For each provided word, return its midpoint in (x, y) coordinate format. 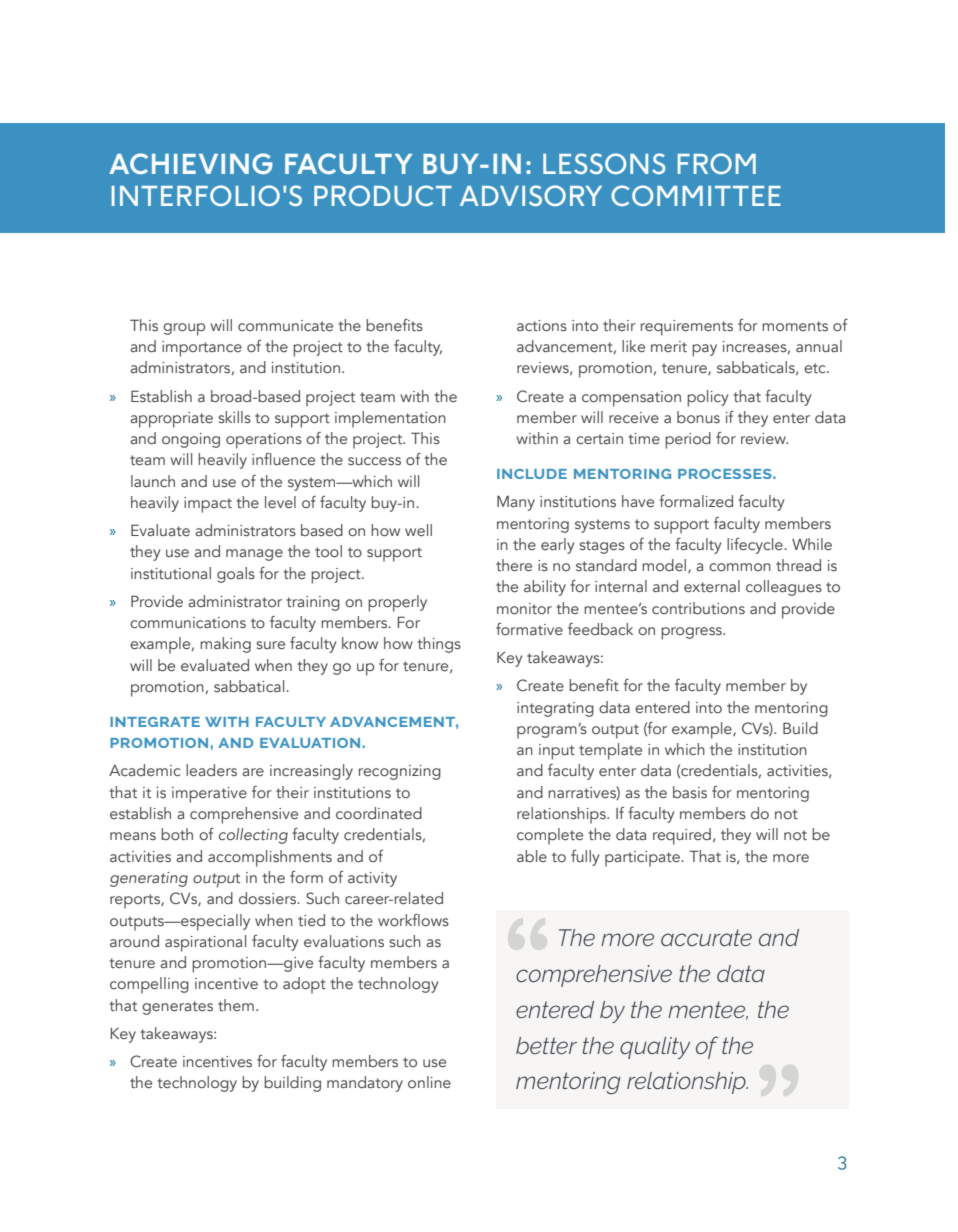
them (236, 1005)
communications (188, 622)
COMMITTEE (696, 195)
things (439, 645)
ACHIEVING (191, 163)
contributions (698, 608)
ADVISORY (531, 195)
